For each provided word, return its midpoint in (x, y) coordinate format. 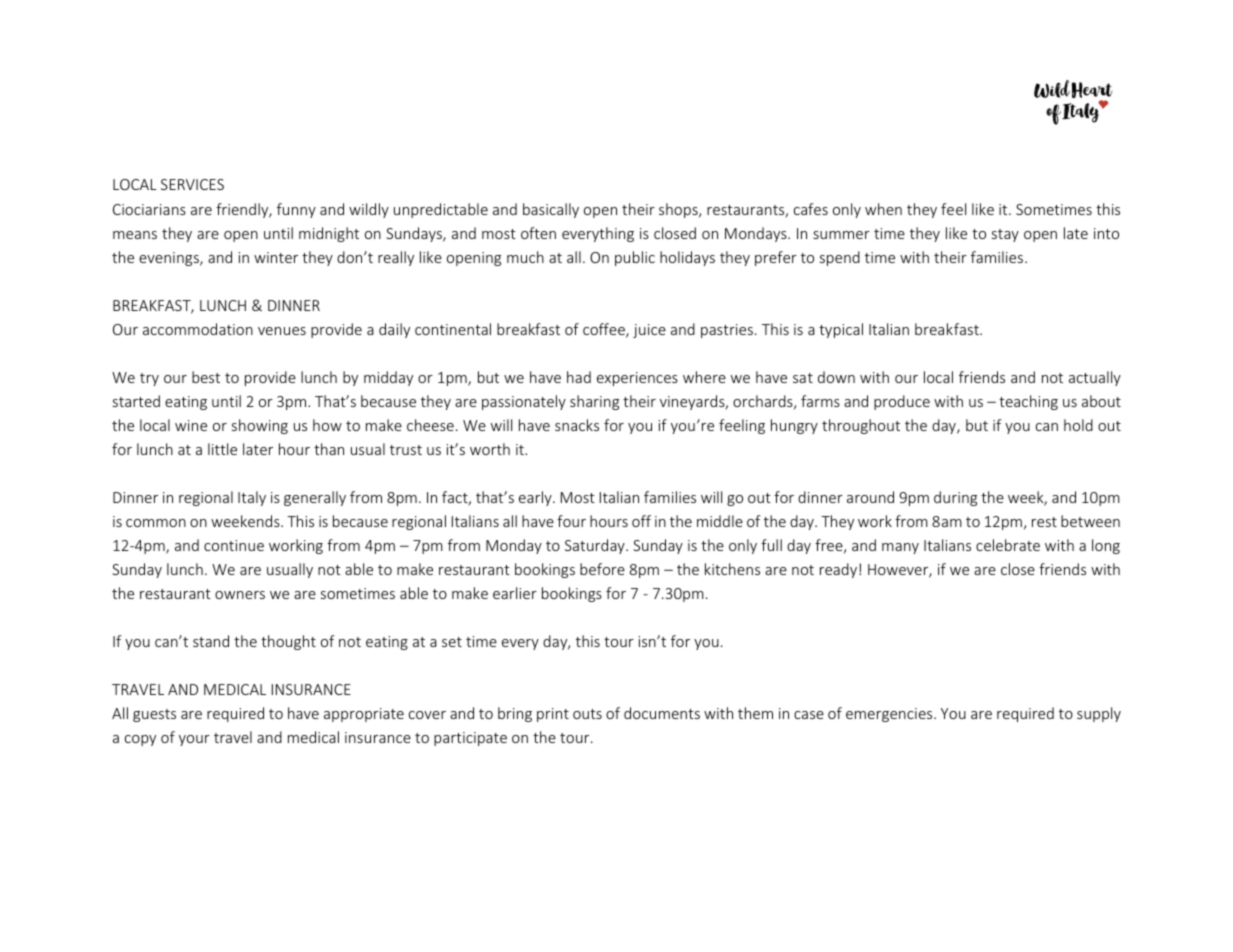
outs (587, 714)
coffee (605, 330)
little (222, 449)
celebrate (1008, 545)
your (194, 740)
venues (282, 331)
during (955, 498)
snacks (577, 425)
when (883, 209)
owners (240, 595)
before (602, 569)
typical (841, 330)
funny (296, 210)
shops (679, 210)
